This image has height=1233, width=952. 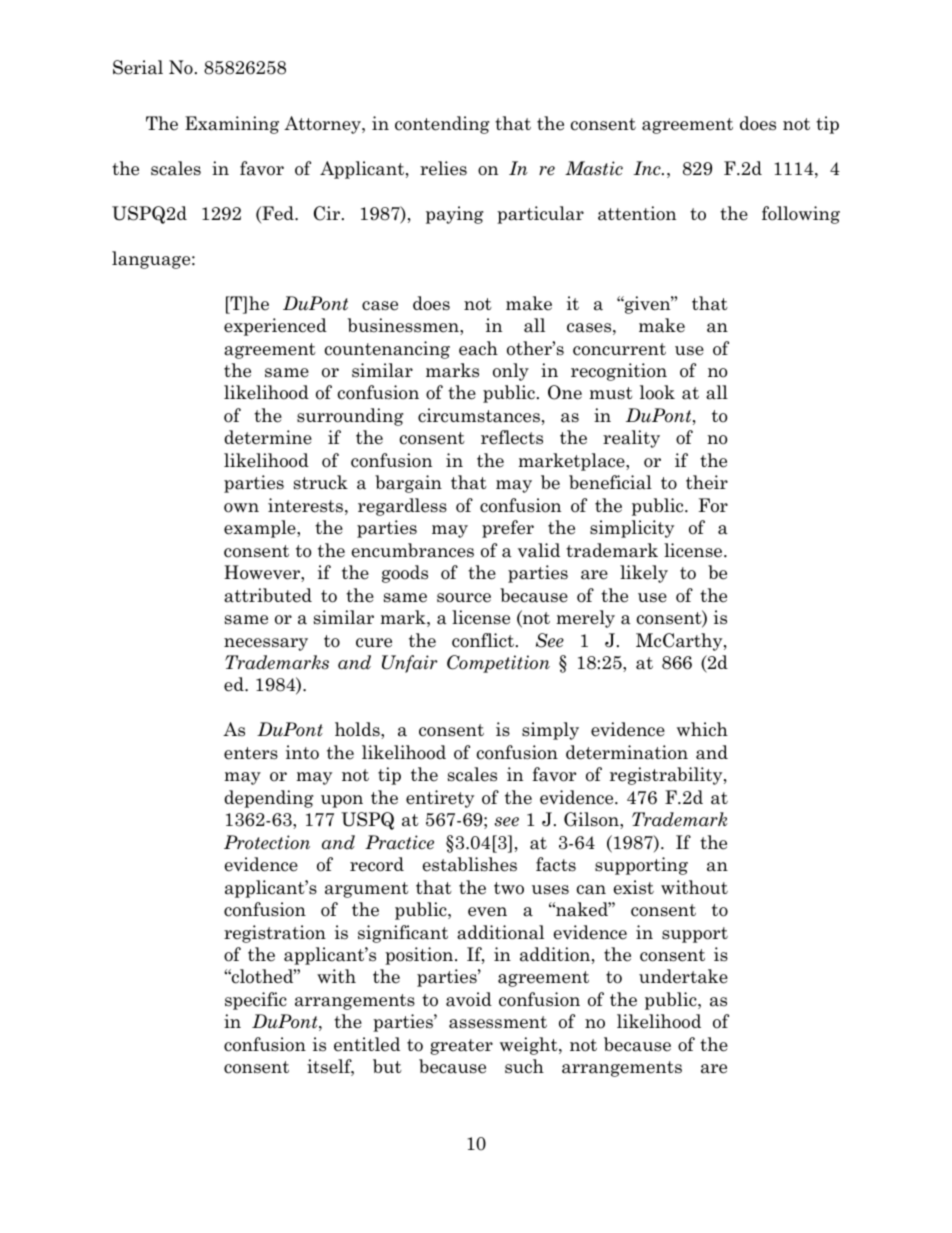 I want to click on simply, so click(x=550, y=731).
